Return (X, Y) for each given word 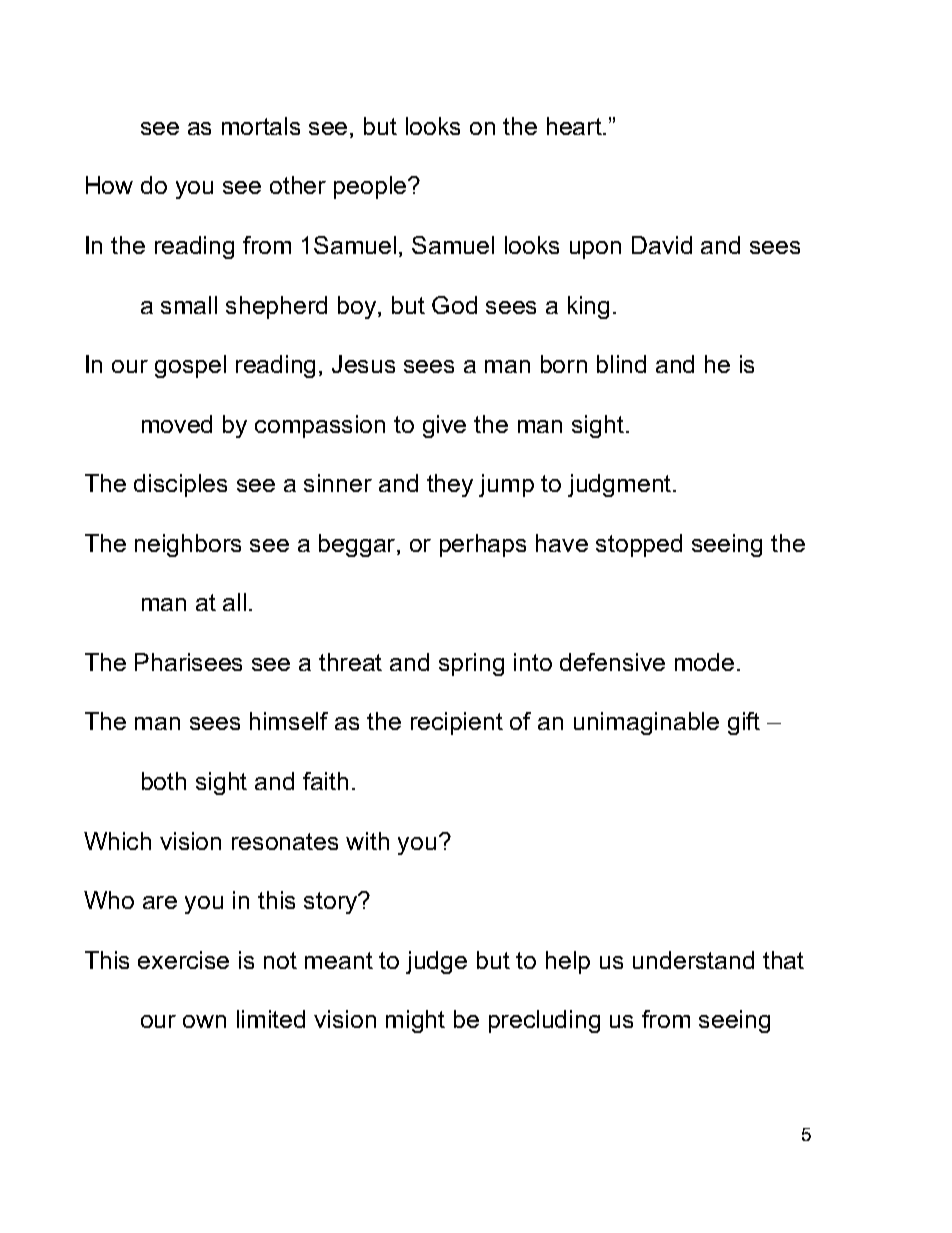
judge (436, 962)
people (371, 187)
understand (693, 960)
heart (575, 126)
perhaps (483, 545)
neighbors (188, 545)
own (204, 1021)
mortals (261, 126)
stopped (639, 545)
